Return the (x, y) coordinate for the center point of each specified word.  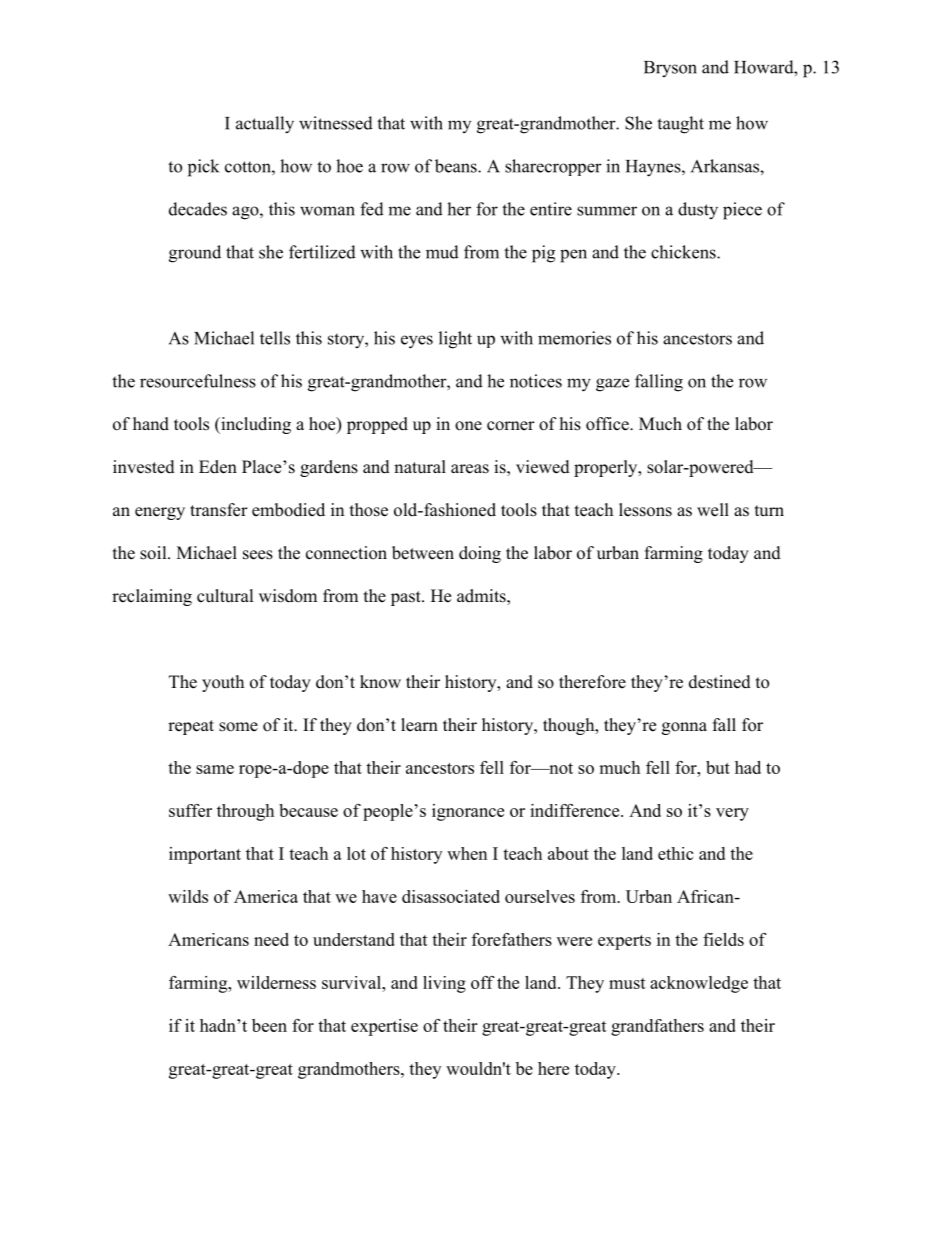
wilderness (276, 982)
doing (480, 554)
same (215, 769)
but (718, 767)
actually (265, 125)
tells (275, 338)
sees (258, 555)
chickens (684, 252)
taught (680, 125)
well (713, 510)
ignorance (468, 812)
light (455, 340)
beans (457, 166)
